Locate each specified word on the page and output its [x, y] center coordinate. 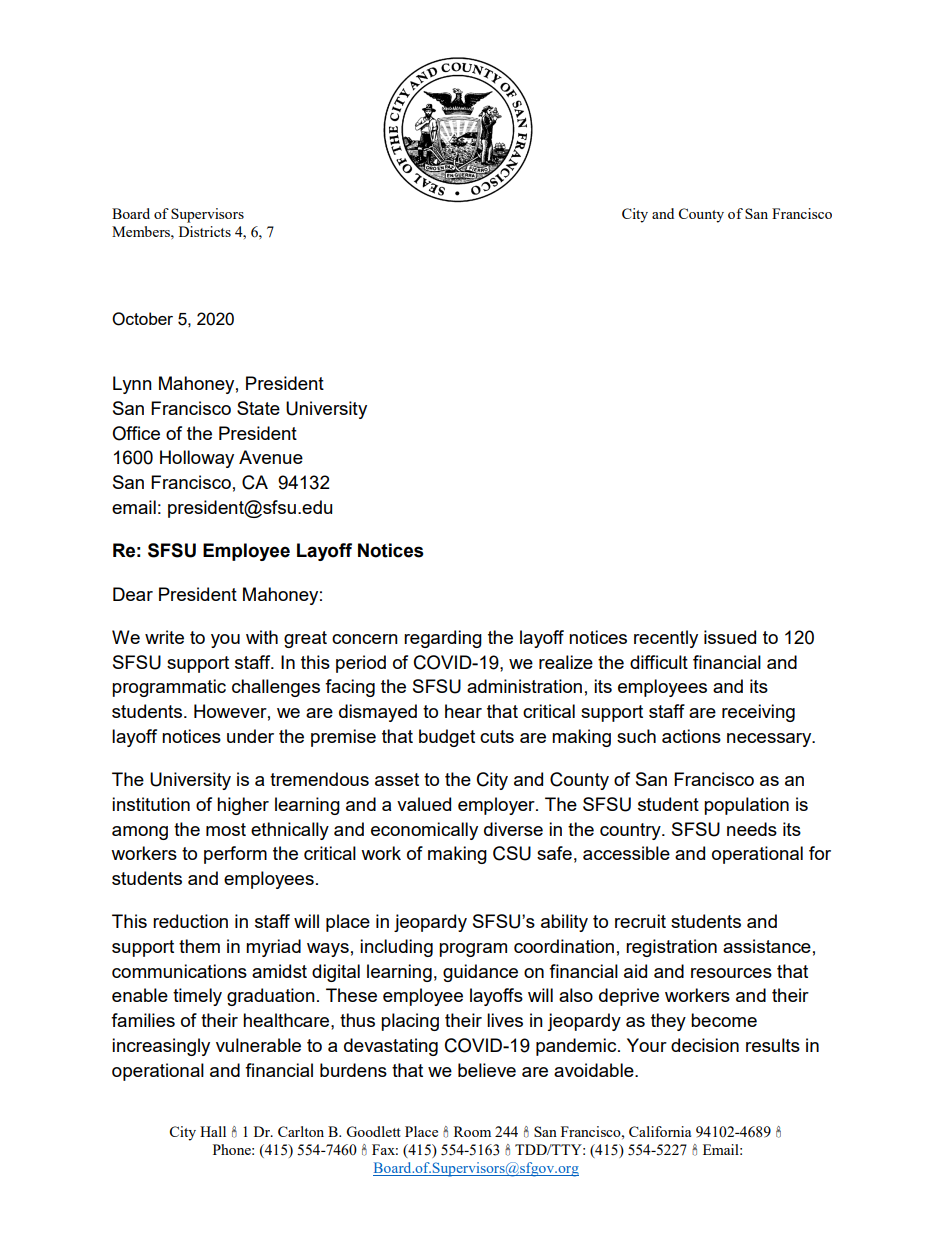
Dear [133, 594]
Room [472, 1131]
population [746, 806]
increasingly [161, 1047]
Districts [205, 231]
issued [730, 637]
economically [424, 831]
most [226, 829]
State [258, 408]
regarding [443, 639]
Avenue [271, 457]
